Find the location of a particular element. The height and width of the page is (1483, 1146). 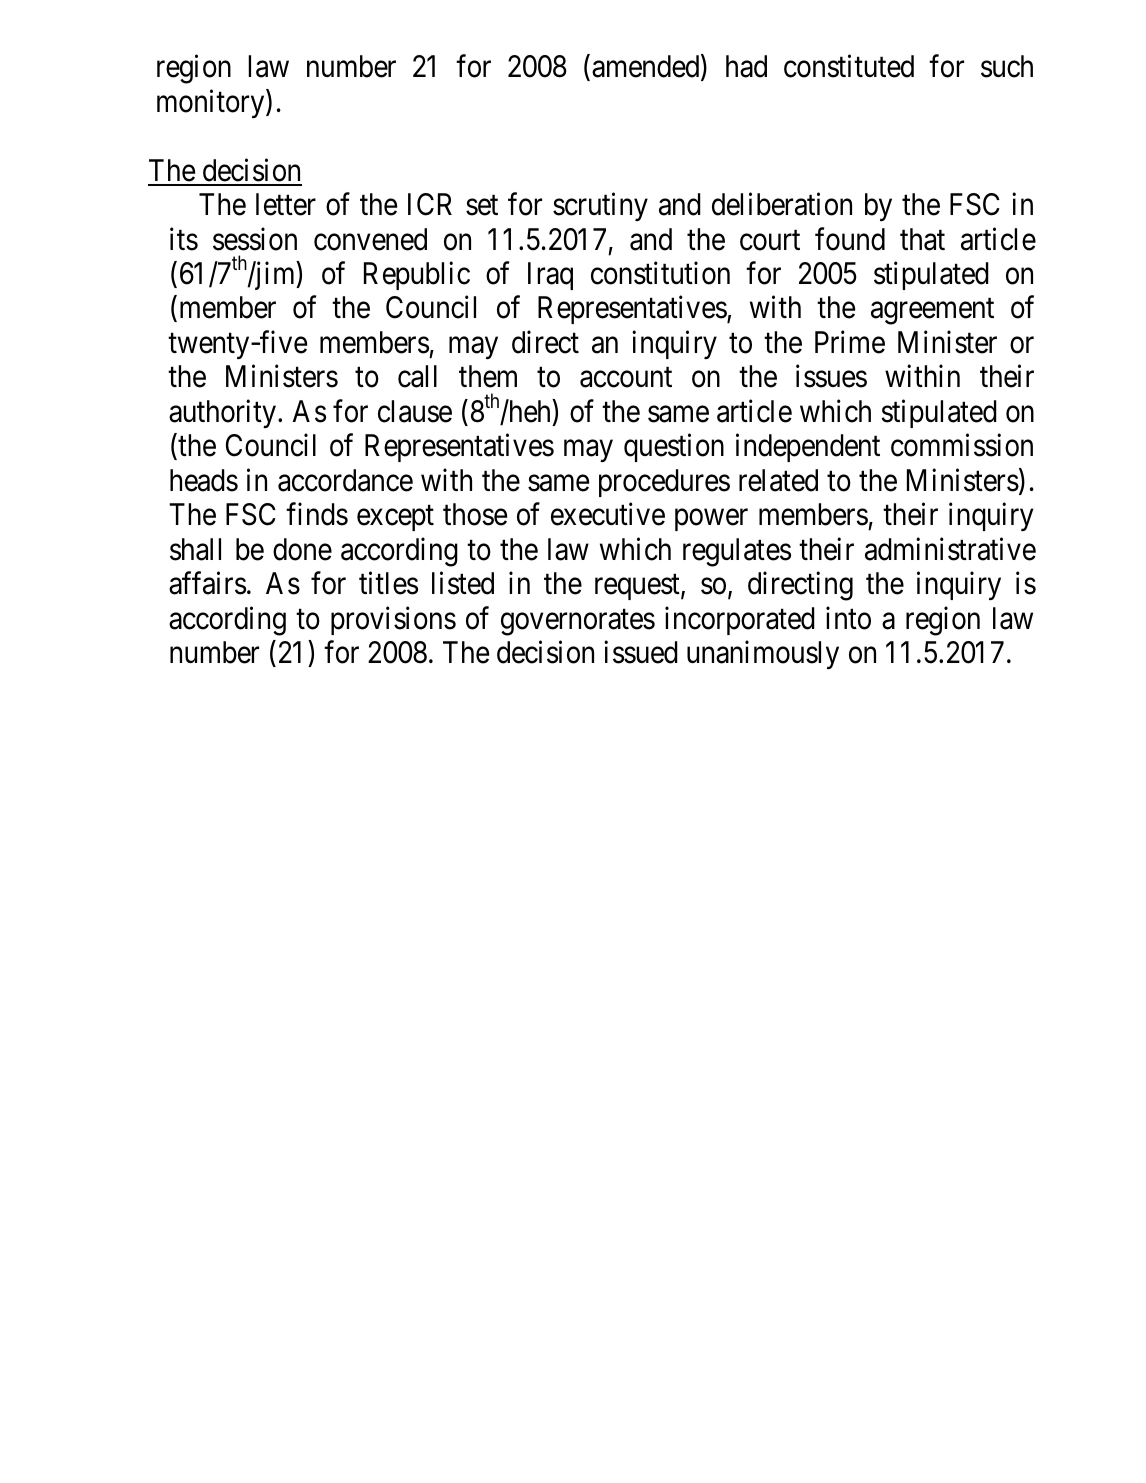

constituted is located at coordinates (849, 66).
